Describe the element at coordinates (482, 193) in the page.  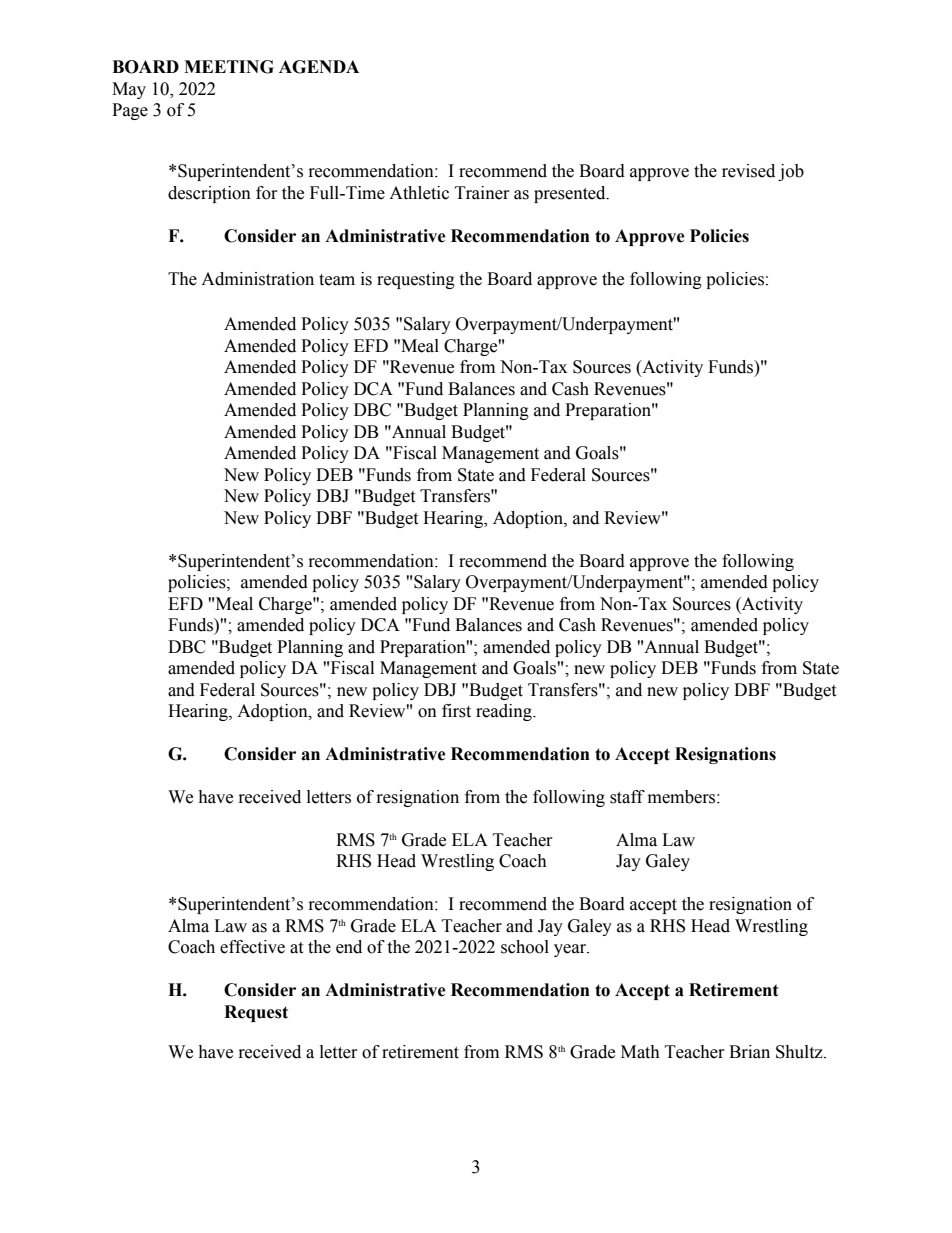
I see `Trainer` at that location.
